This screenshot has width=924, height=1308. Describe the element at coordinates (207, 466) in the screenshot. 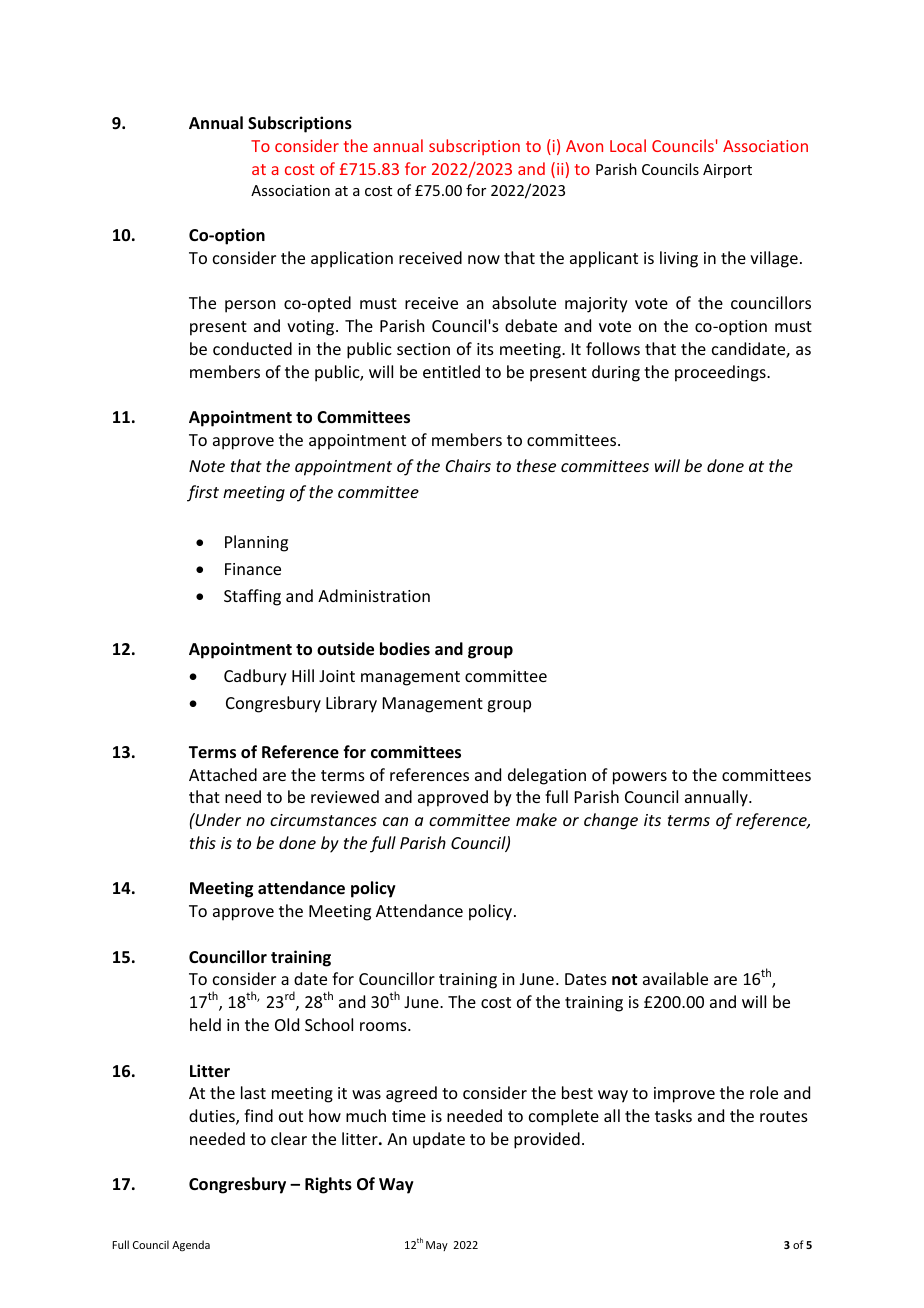

I see `Note` at that location.
